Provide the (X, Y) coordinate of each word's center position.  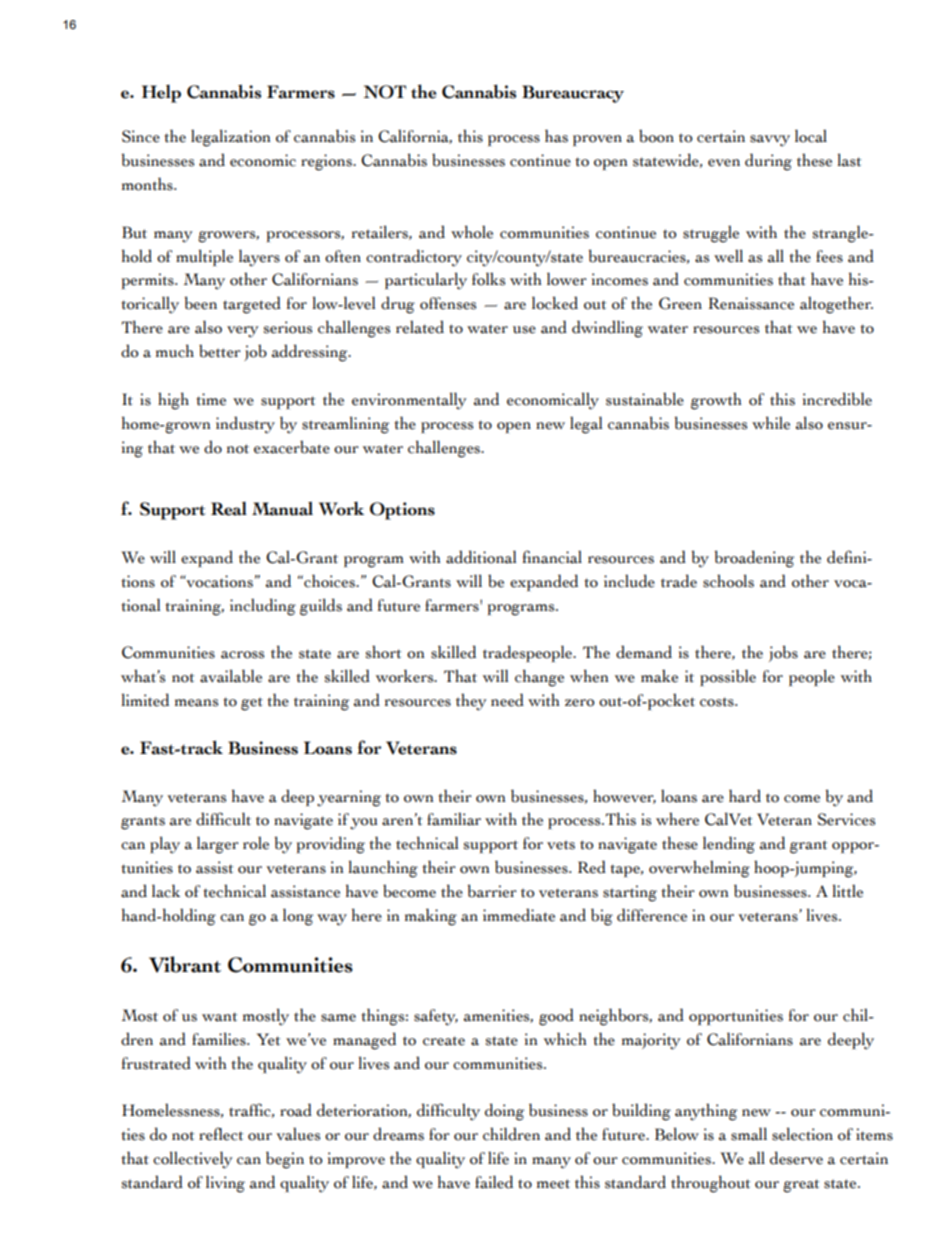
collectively (193, 1160)
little (847, 891)
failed (494, 1182)
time (211, 399)
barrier (492, 891)
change (539, 678)
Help (161, 93)
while (771, 423)
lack (166, 891)
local (811, 136)
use (524, 330)
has (556, 136)
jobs (783, 653)
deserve (796, 1158)
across (242, 655)
